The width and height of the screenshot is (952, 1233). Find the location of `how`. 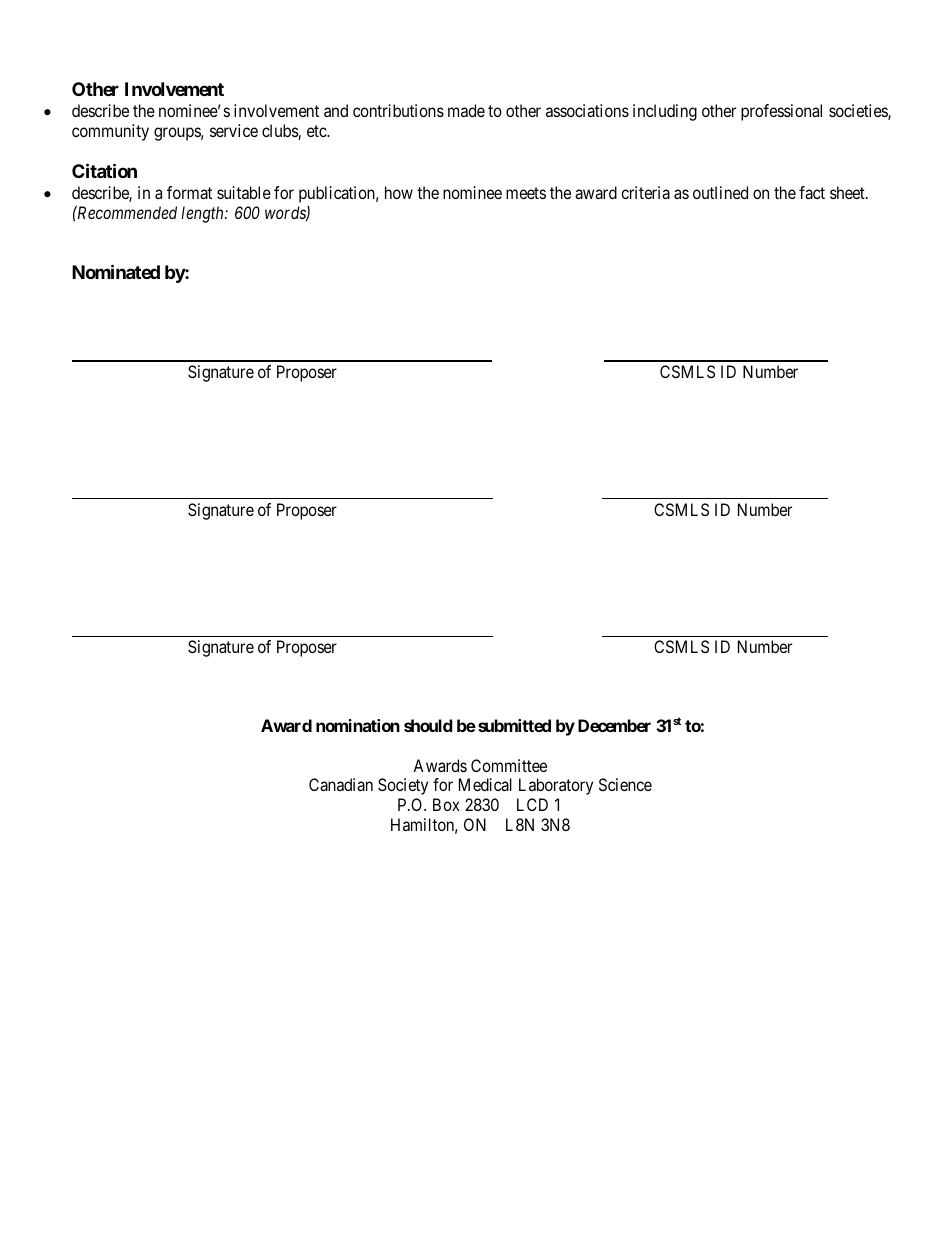

how is located at coordinates (399, 192).
